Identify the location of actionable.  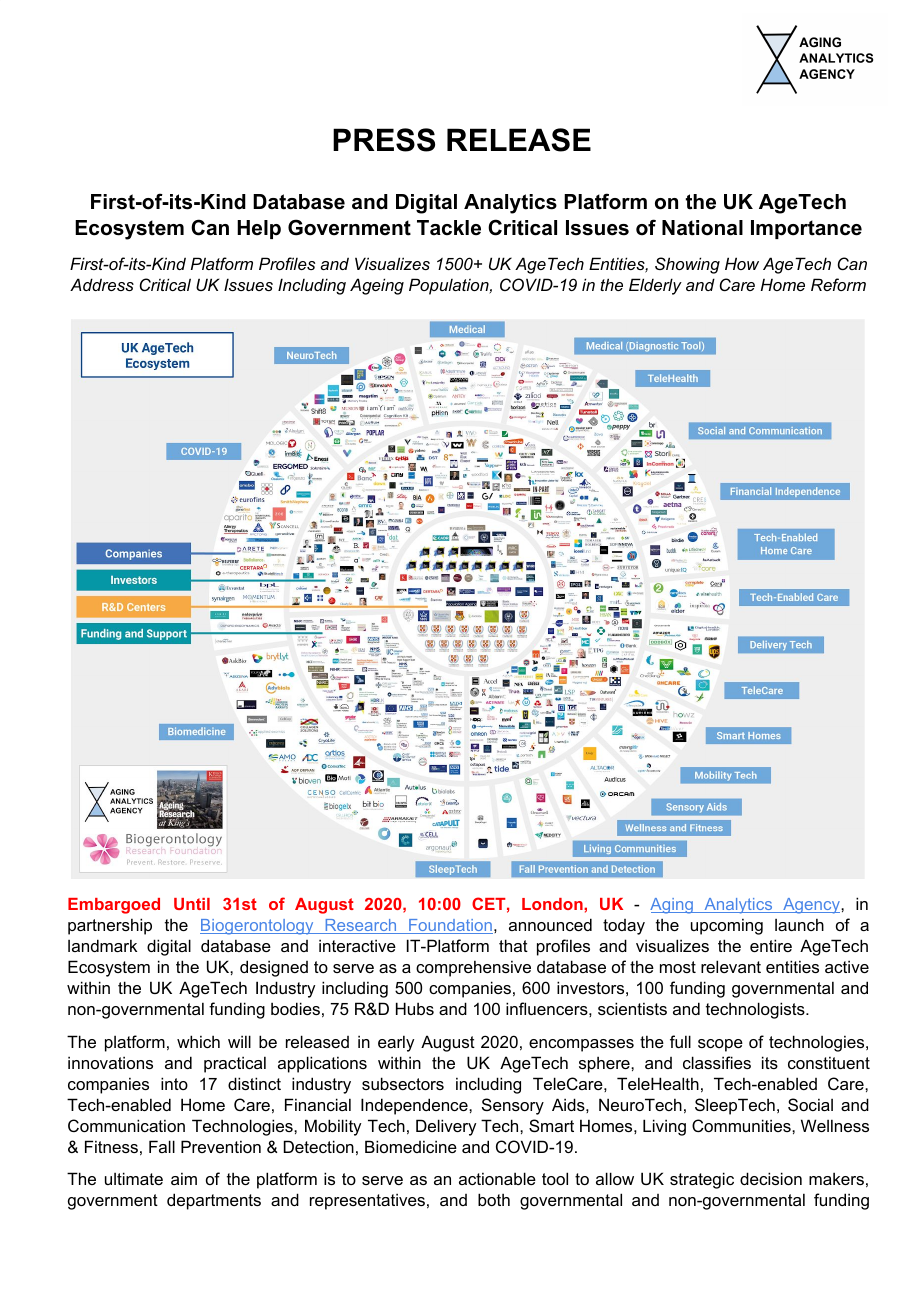
(497, 1178).
